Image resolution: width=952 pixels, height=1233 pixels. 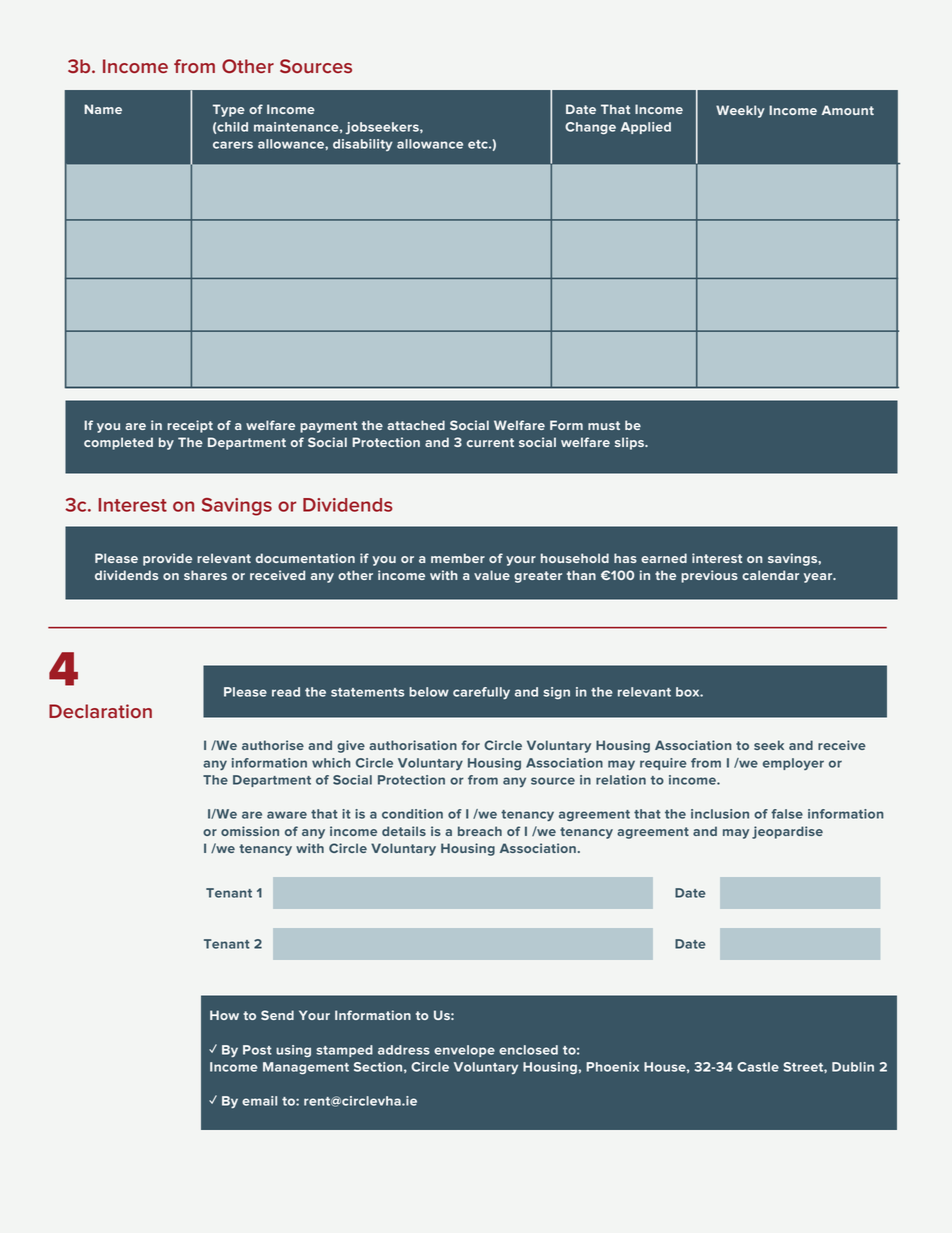 I want to click on Declaration, so click(x=100, y=711).
